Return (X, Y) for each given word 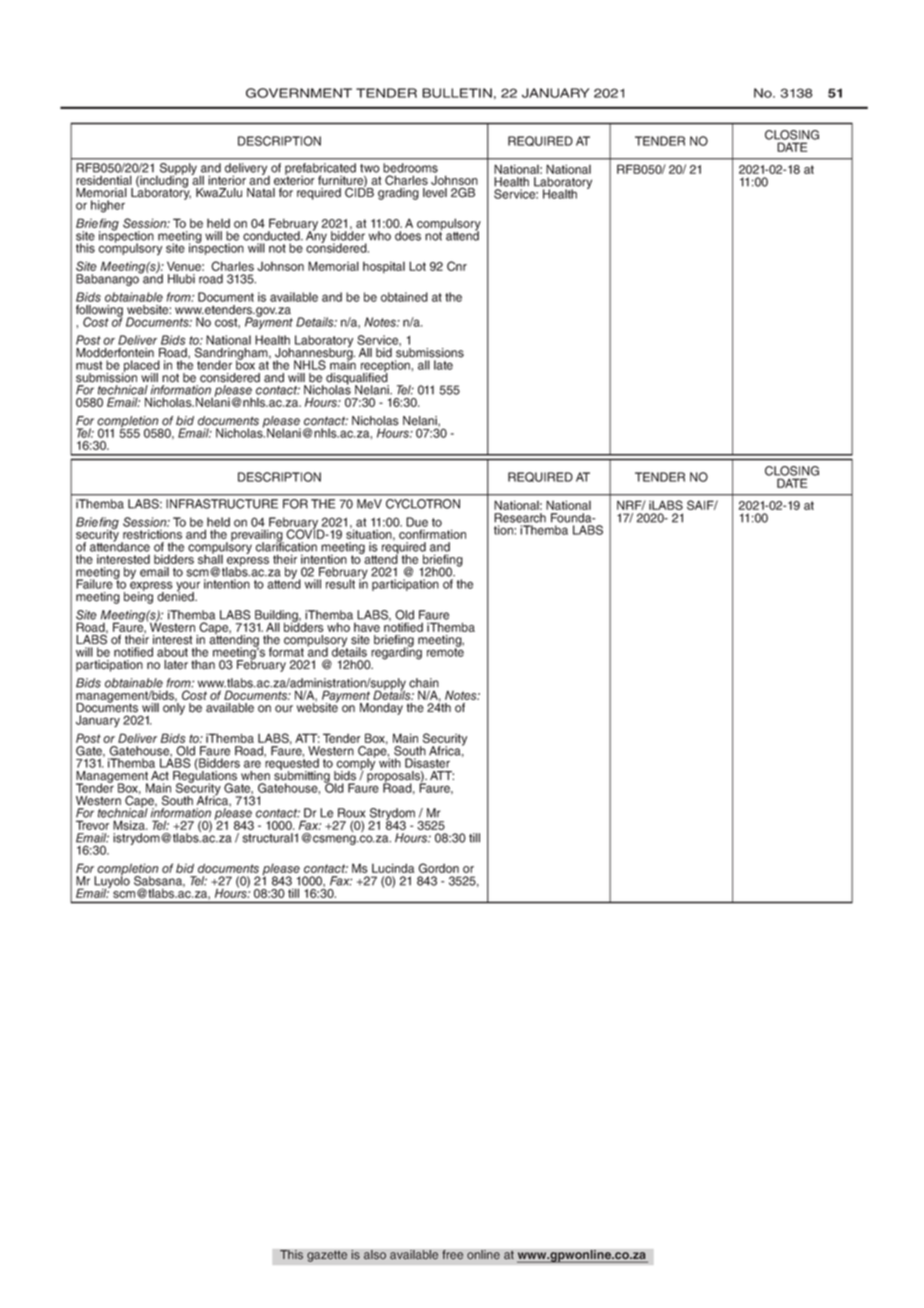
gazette (327, 1256)
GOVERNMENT (299, 93)
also (375, 1255)
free (453, 1255)
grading (398, 194)
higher (108, 206)
